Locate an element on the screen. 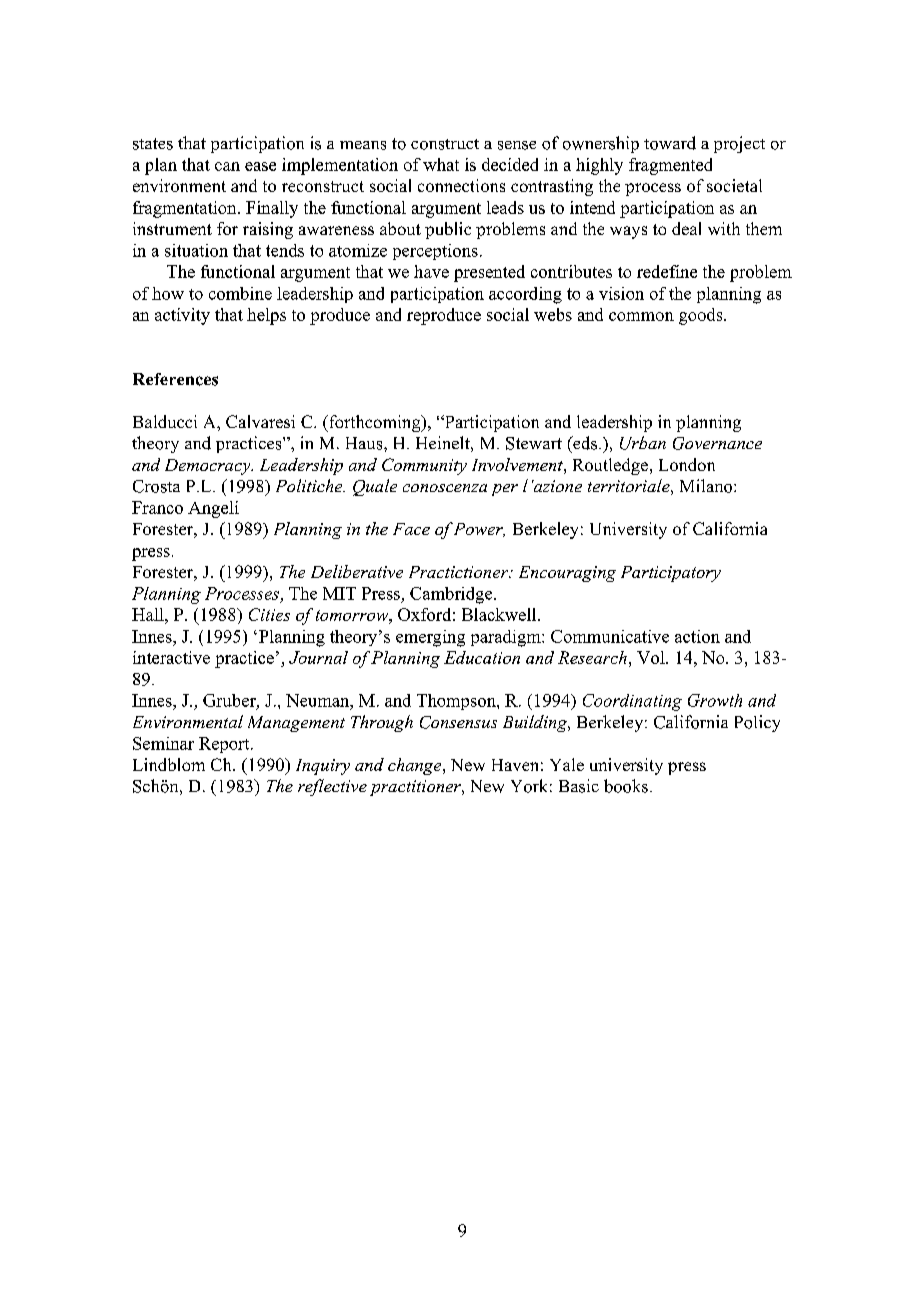 This screenshot has width=924, height=1308. London is located at coordinates (687, 464).
